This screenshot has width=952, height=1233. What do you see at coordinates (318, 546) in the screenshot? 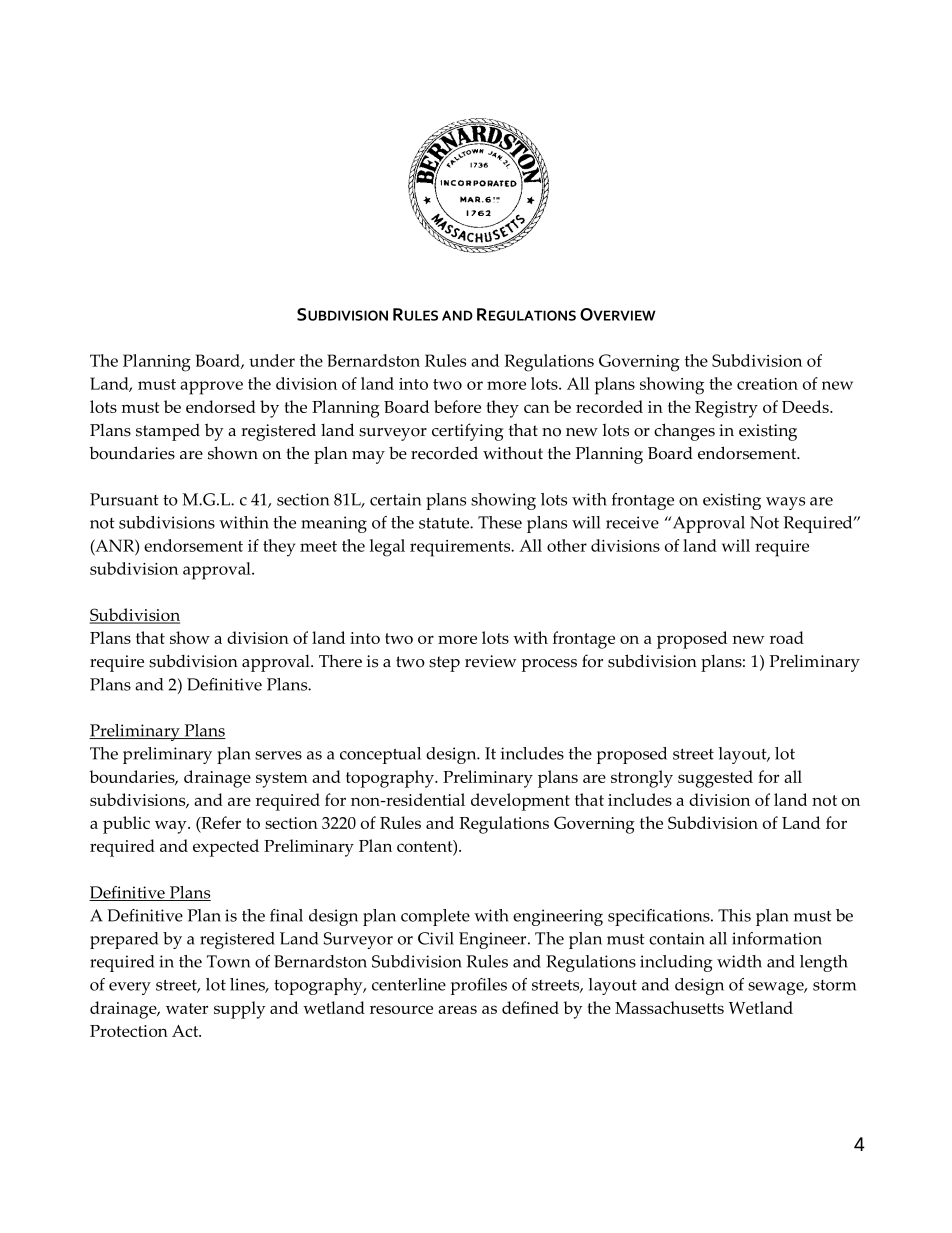
I see `meet` at bounding box center [318, 546].
